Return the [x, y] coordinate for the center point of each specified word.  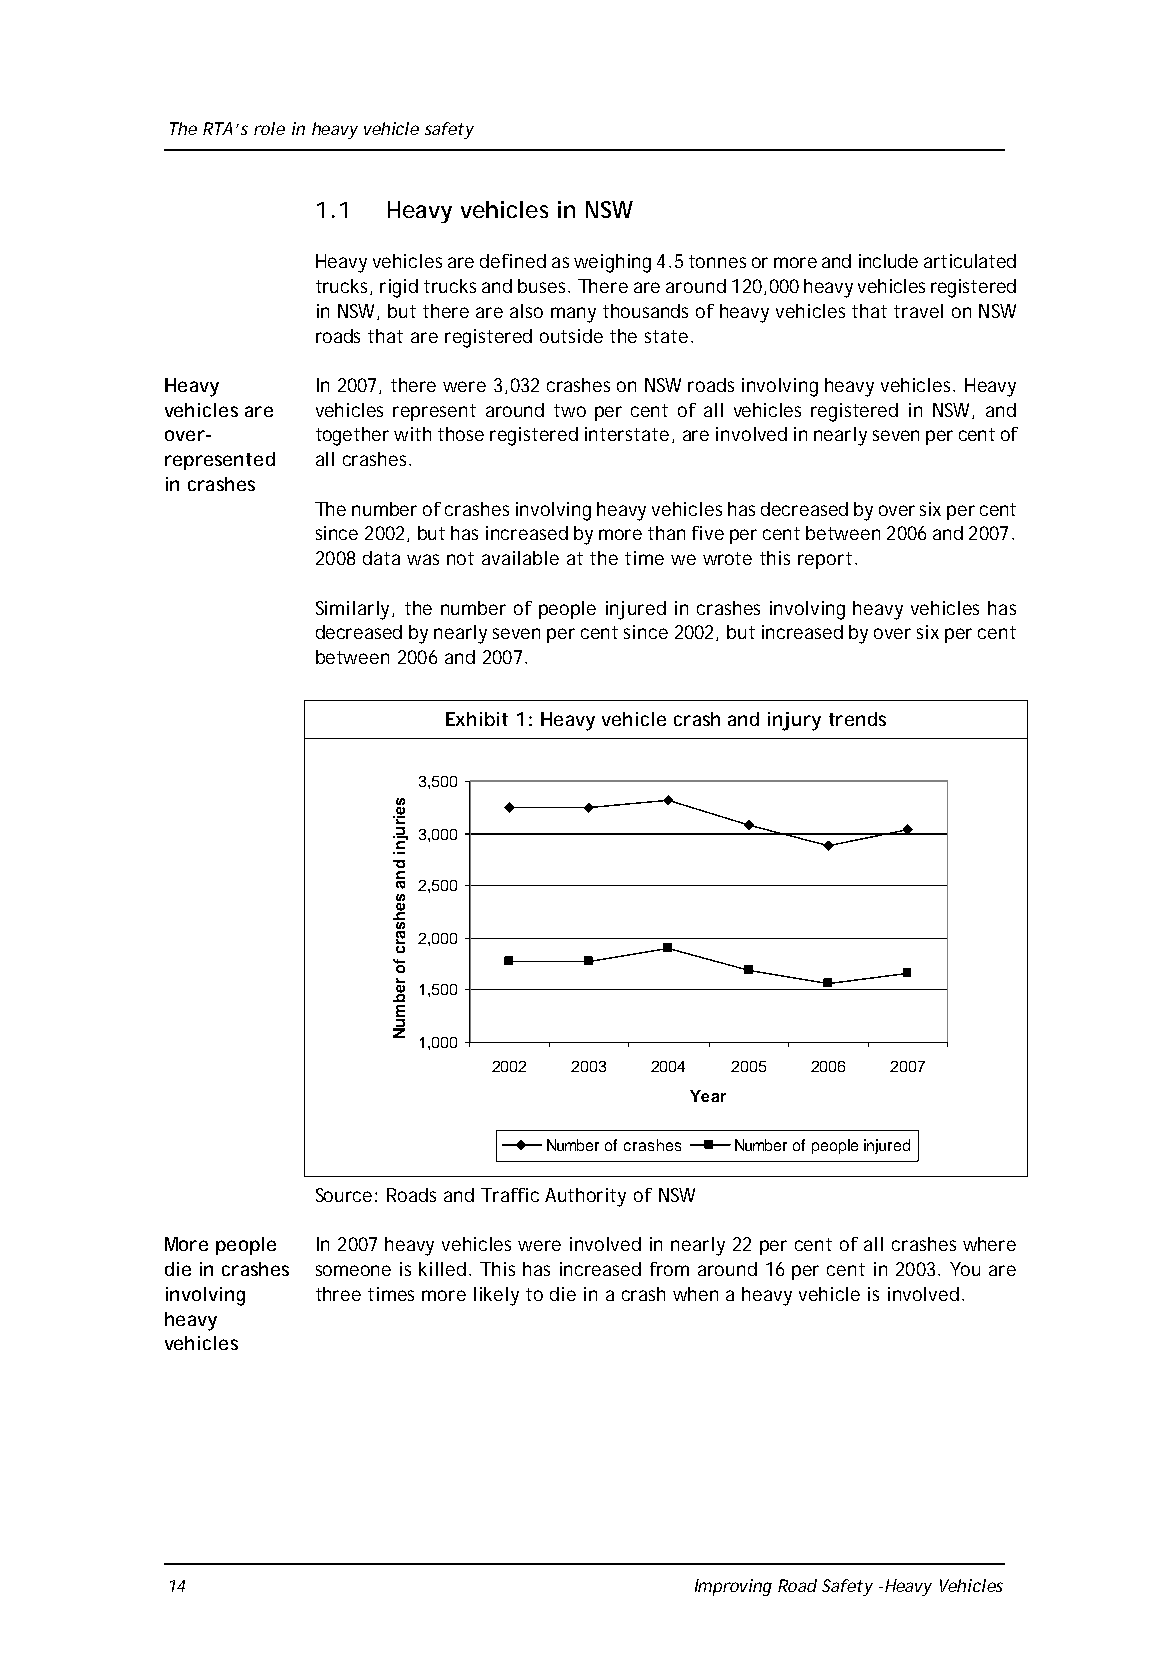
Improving [733, 1587]
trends [857, 719]
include [888, 261]
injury [794, 721]
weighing [612, 263]
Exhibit [477, 719]
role [269, 128]
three [338, 1294]
